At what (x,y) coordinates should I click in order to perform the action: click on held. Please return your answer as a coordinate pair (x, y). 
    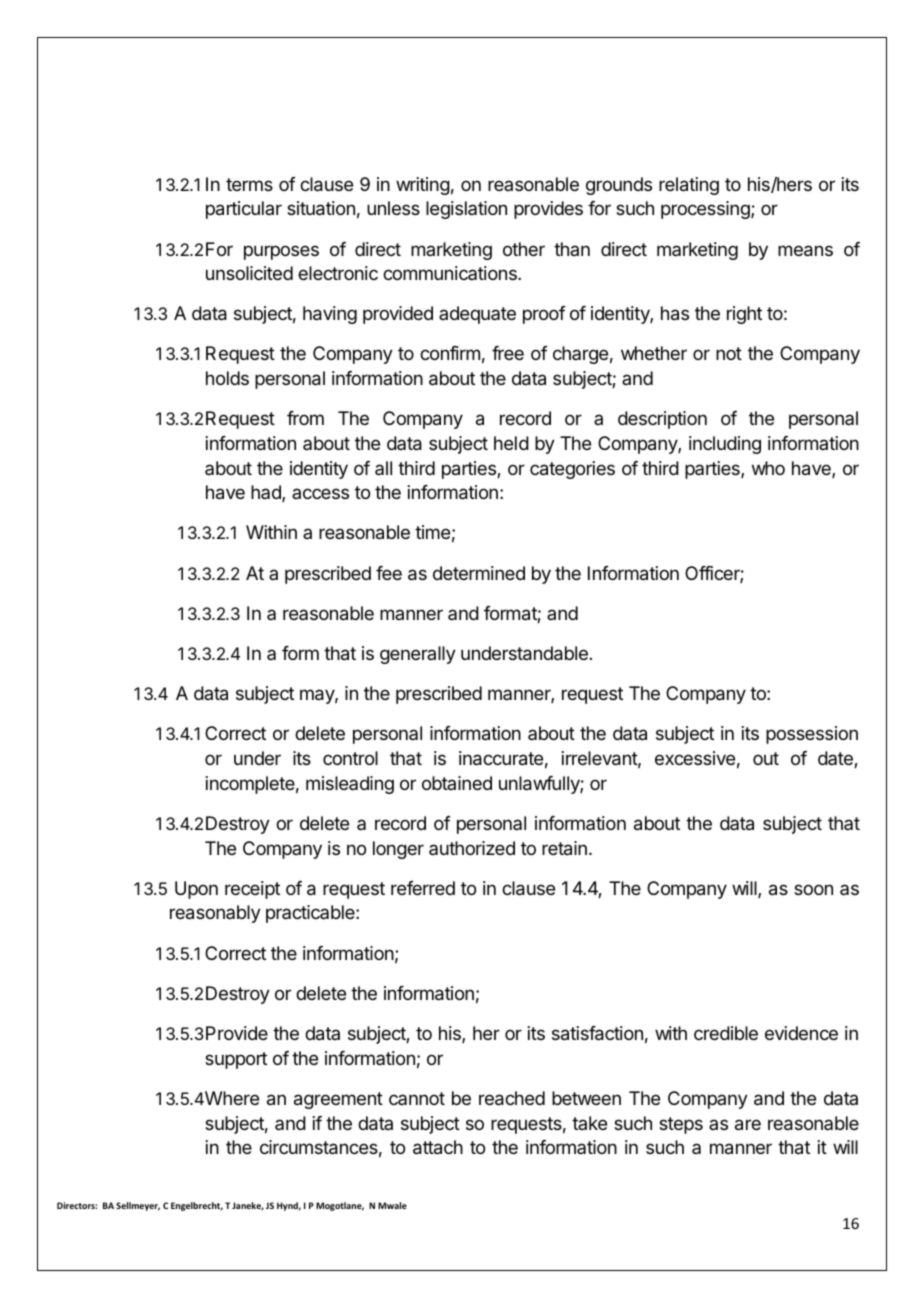
    Looking at the image, I should click on (511, 443).
